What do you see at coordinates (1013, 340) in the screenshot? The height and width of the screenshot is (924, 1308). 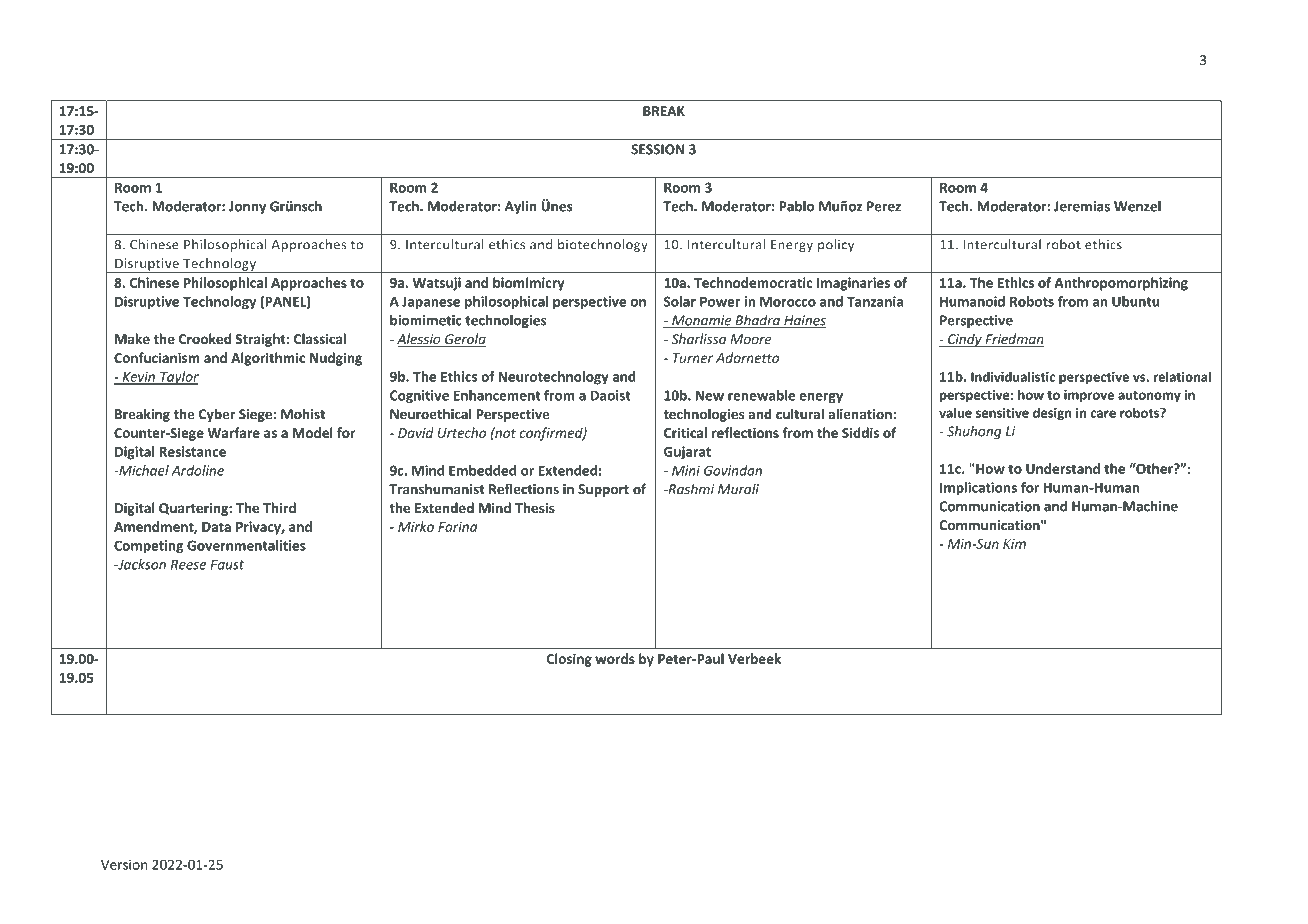 I see `Friedman` at bounding box center [1013, 340].
